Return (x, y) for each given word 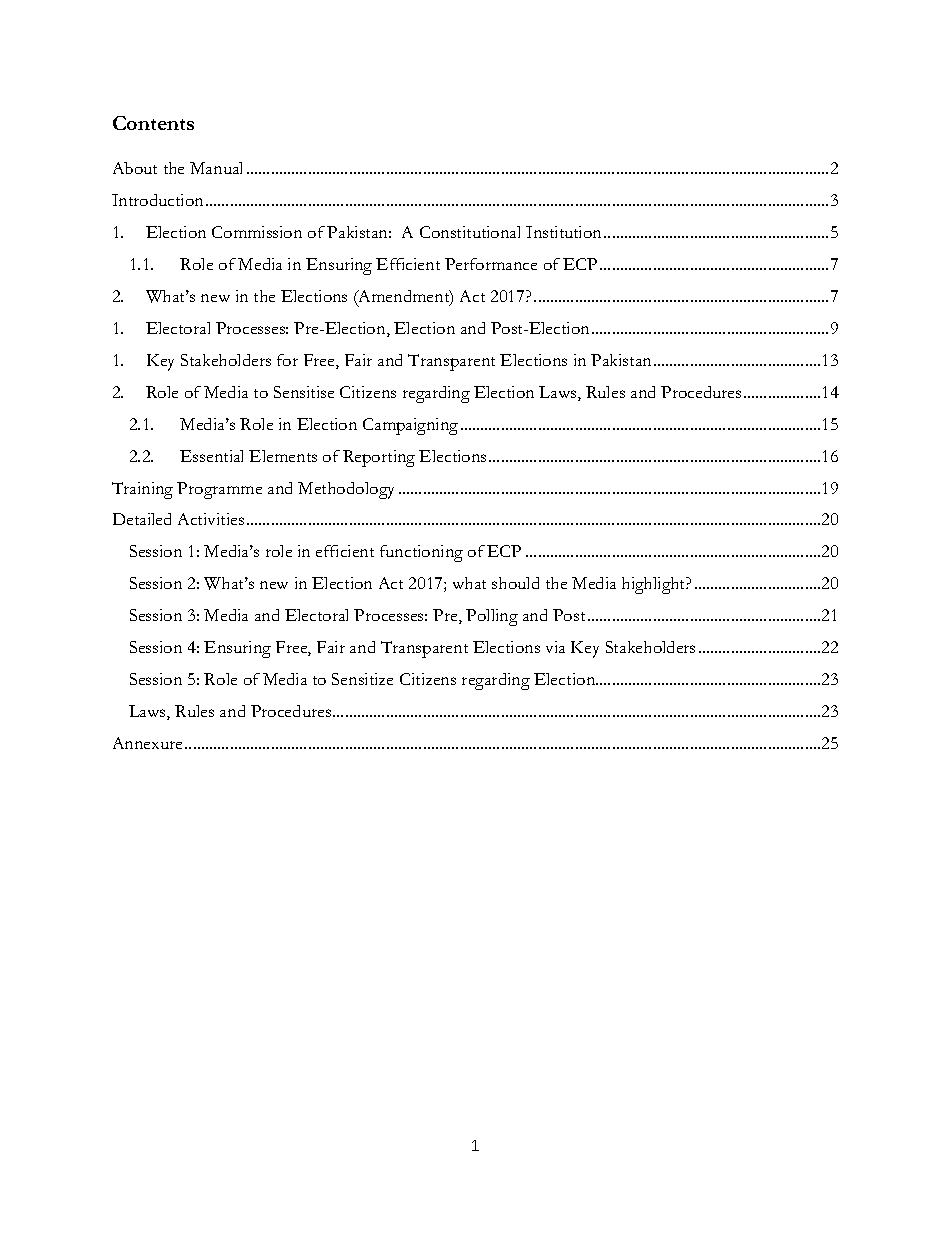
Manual (216, 168)
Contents (153, 123)
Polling (492, 617)
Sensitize (362, 679)
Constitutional (470, 232)
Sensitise (304, 392)
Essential (211, 456)
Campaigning (410, 426)
